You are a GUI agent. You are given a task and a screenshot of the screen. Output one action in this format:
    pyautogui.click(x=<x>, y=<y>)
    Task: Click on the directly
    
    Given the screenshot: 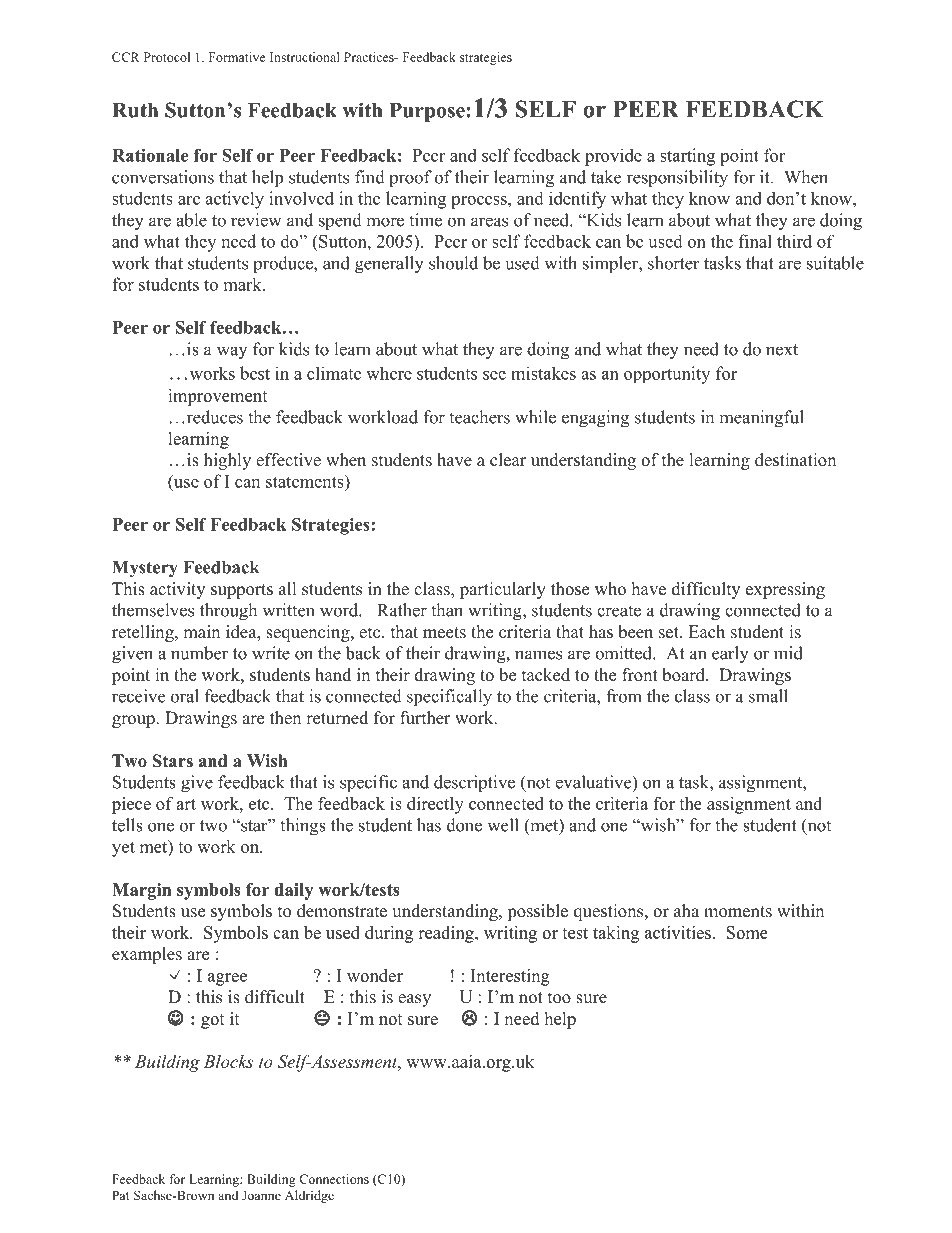 What is the action you would take?
    pyautogui.click(x=435, y=805)
